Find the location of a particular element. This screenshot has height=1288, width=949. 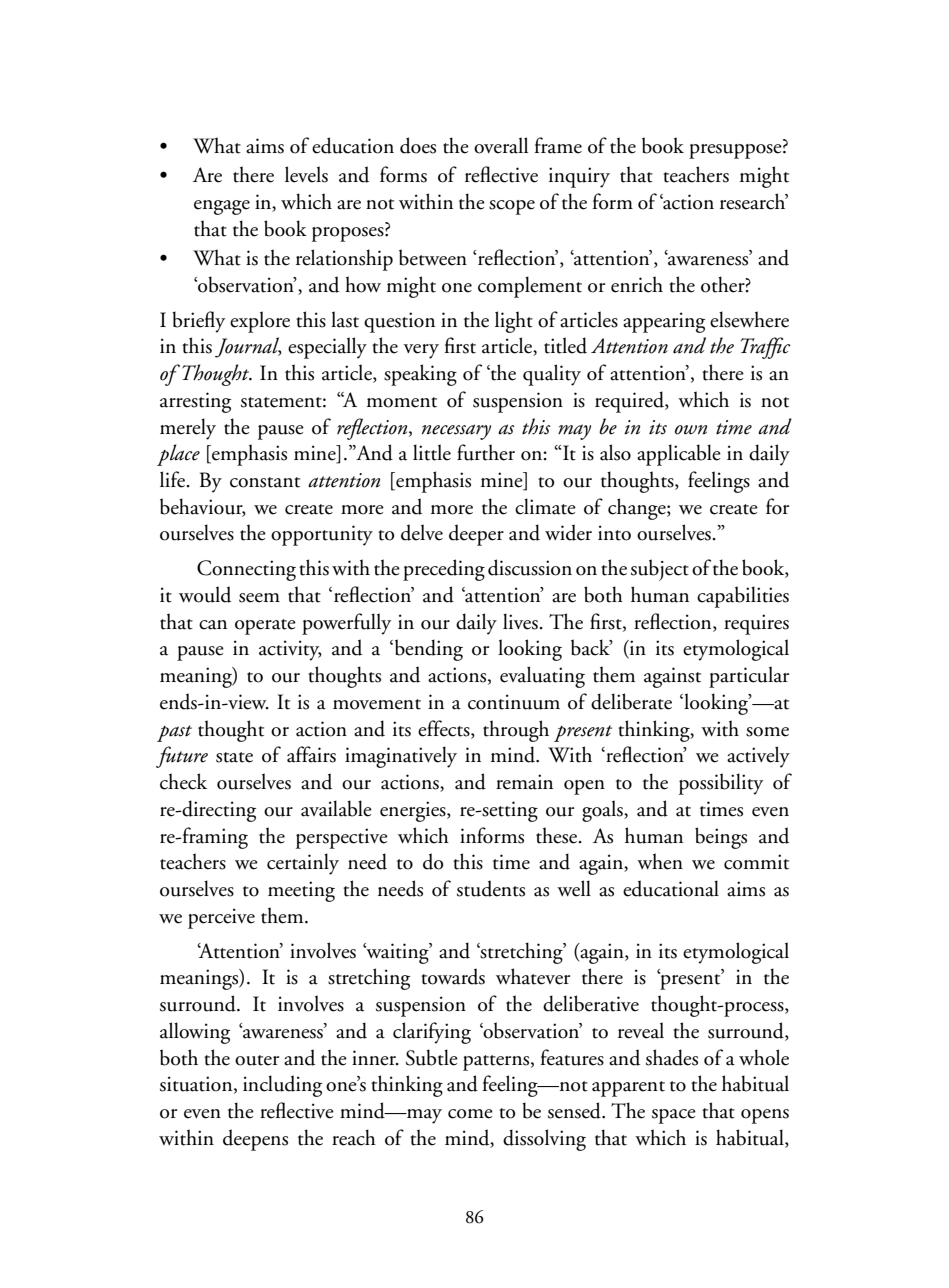

students is located at coordinates (491, 888).
